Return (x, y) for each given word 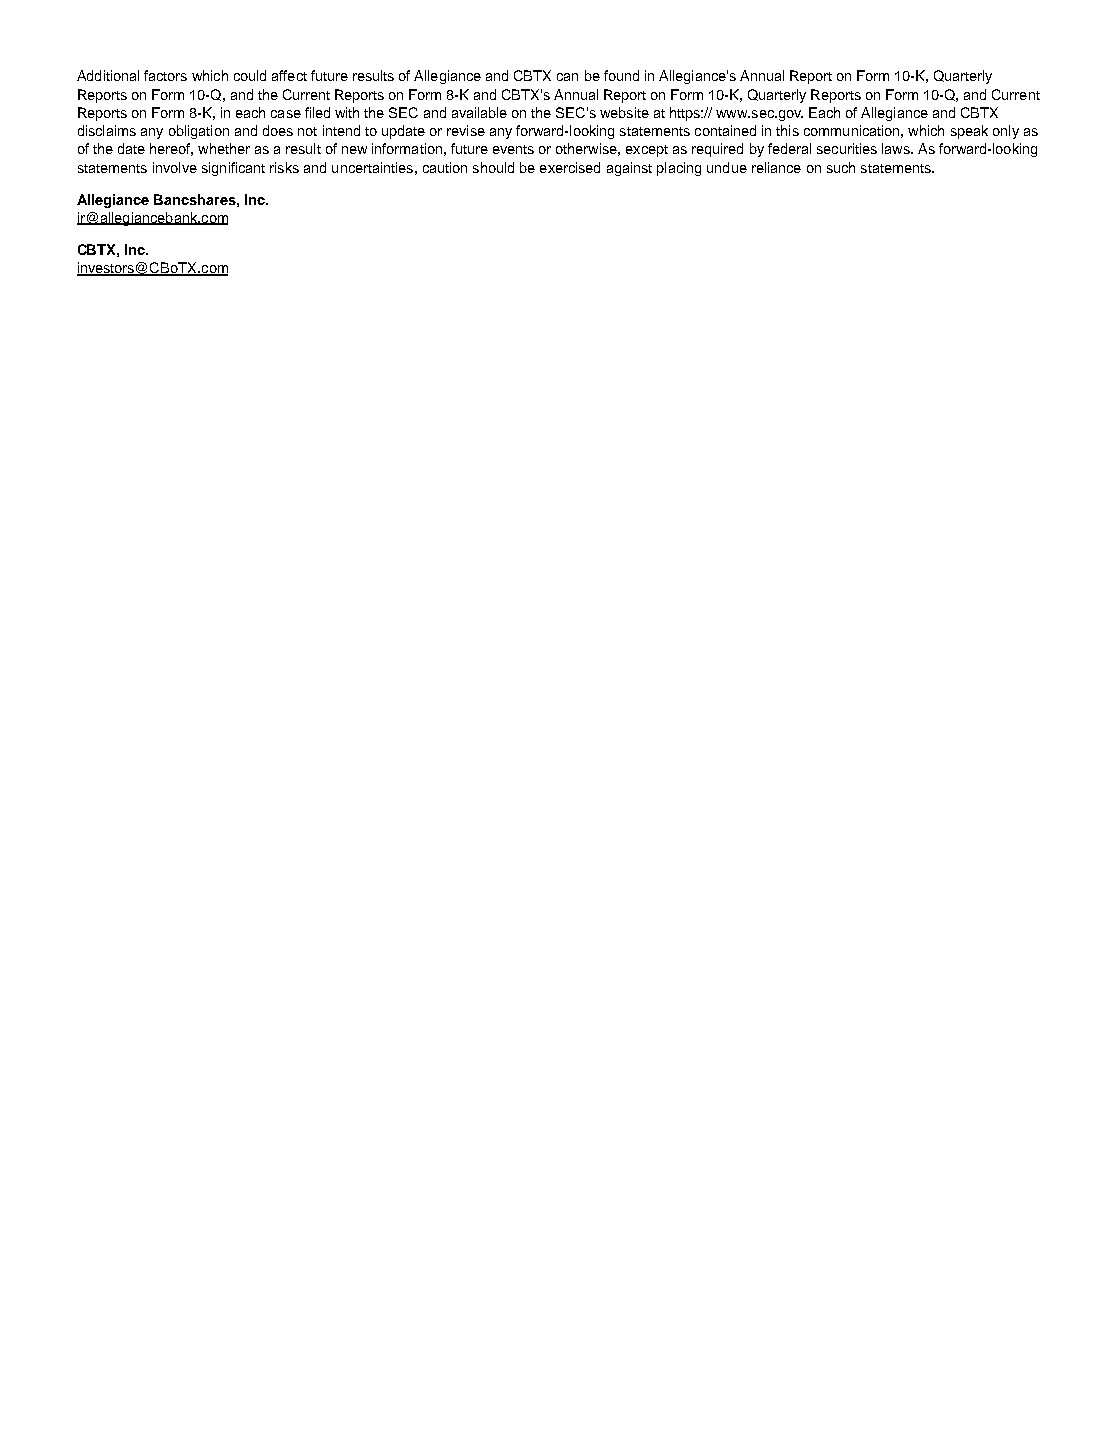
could (250, 75)
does (278, 130)
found (621, 75)
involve (175, 167)
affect (289, 75)
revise (466, 130)
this (787, 130)
